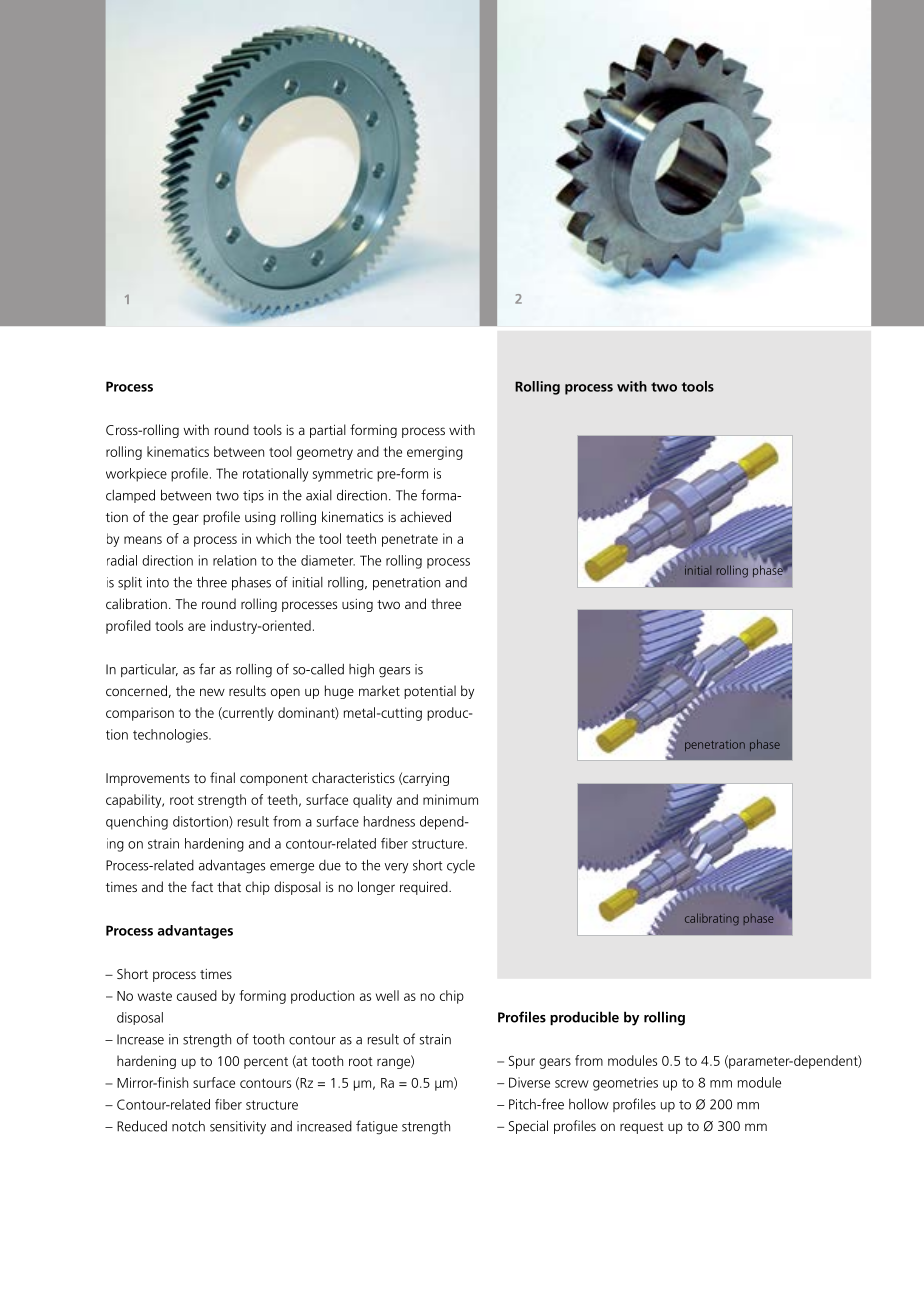  What do you see at coordinates (712, 919) in the document?
I see `calibrating` at bounding box center [712, 919].
